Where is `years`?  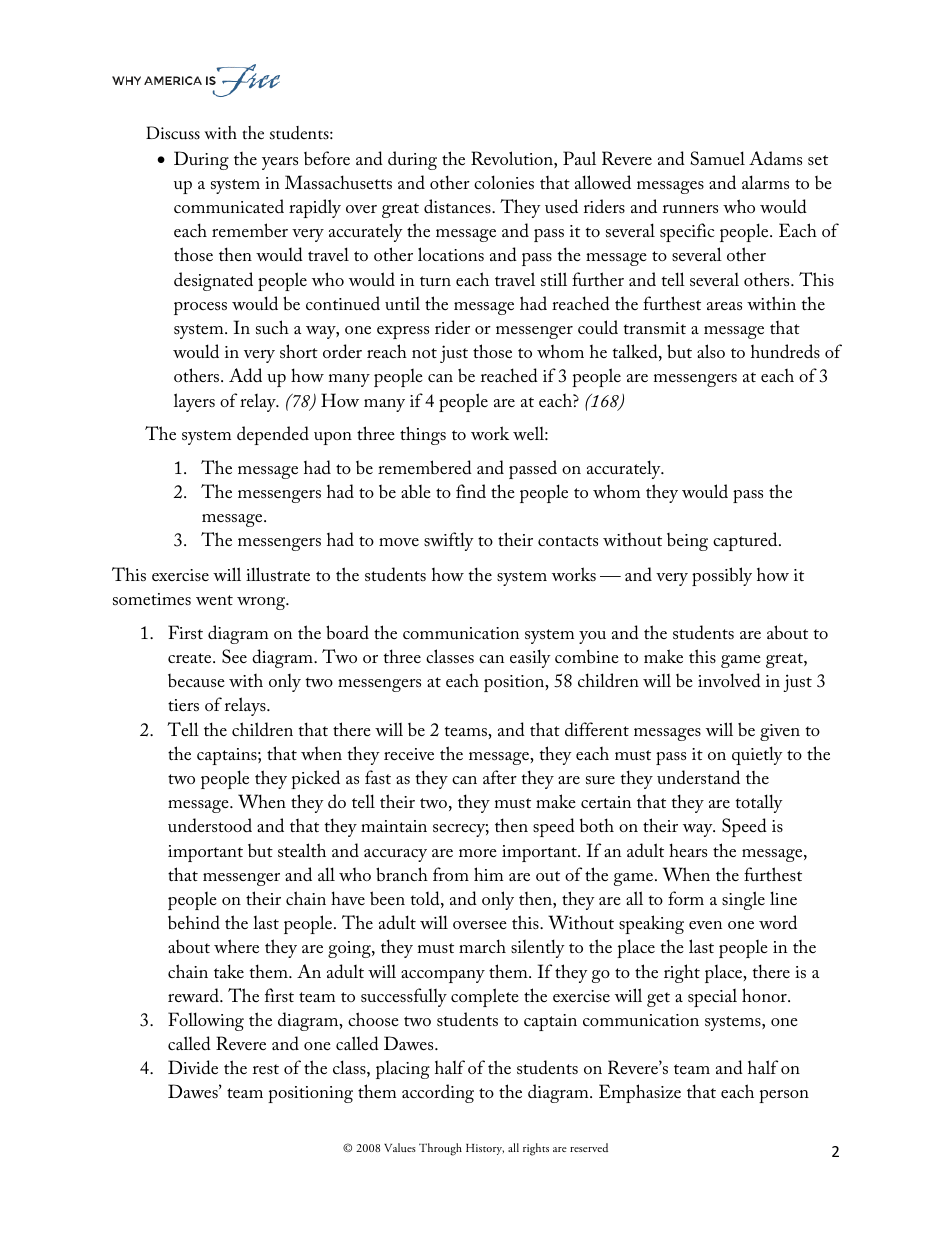 years is located at coordinates (280, 163).
